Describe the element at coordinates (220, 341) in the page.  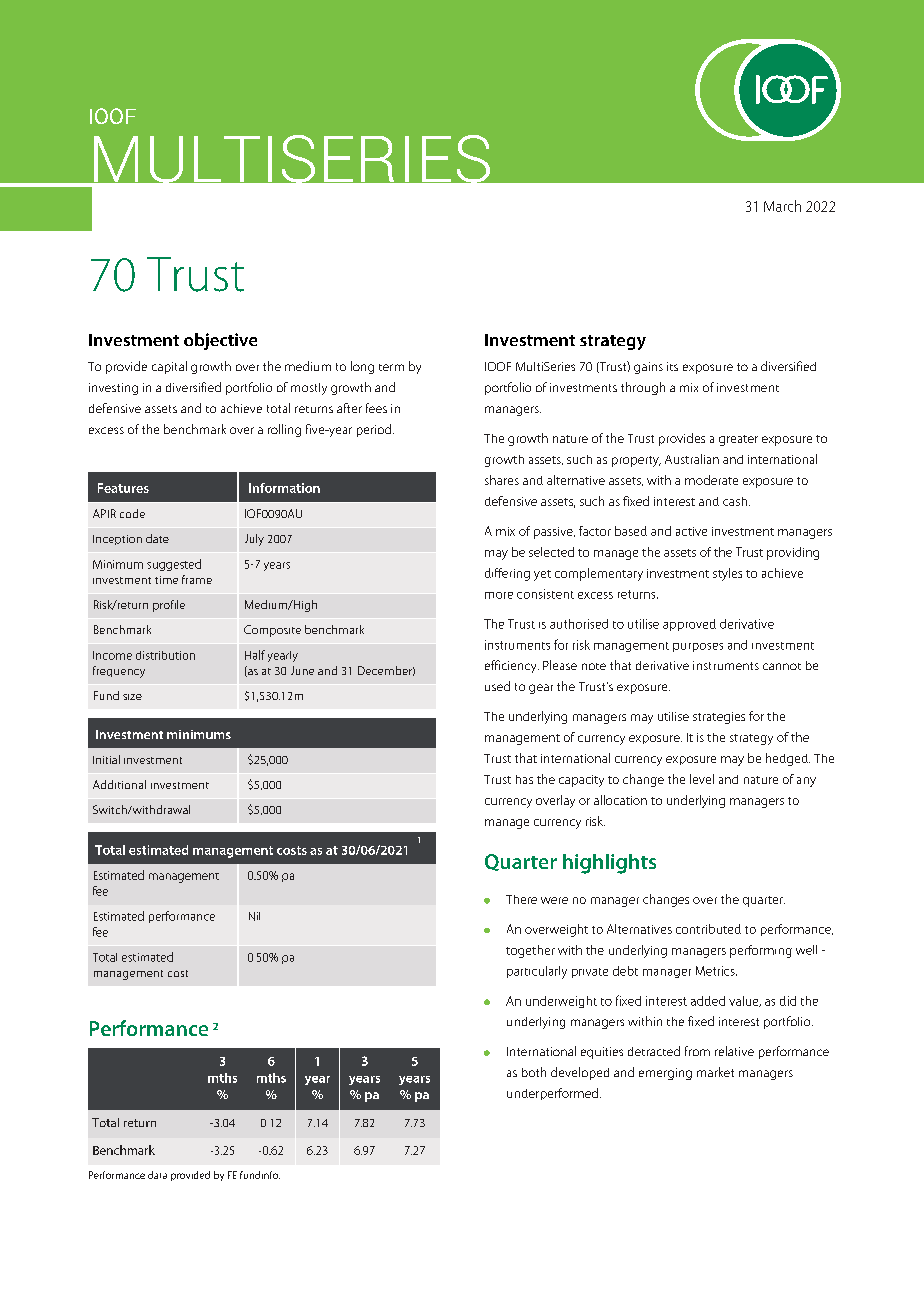
I see `objective` at that location.
